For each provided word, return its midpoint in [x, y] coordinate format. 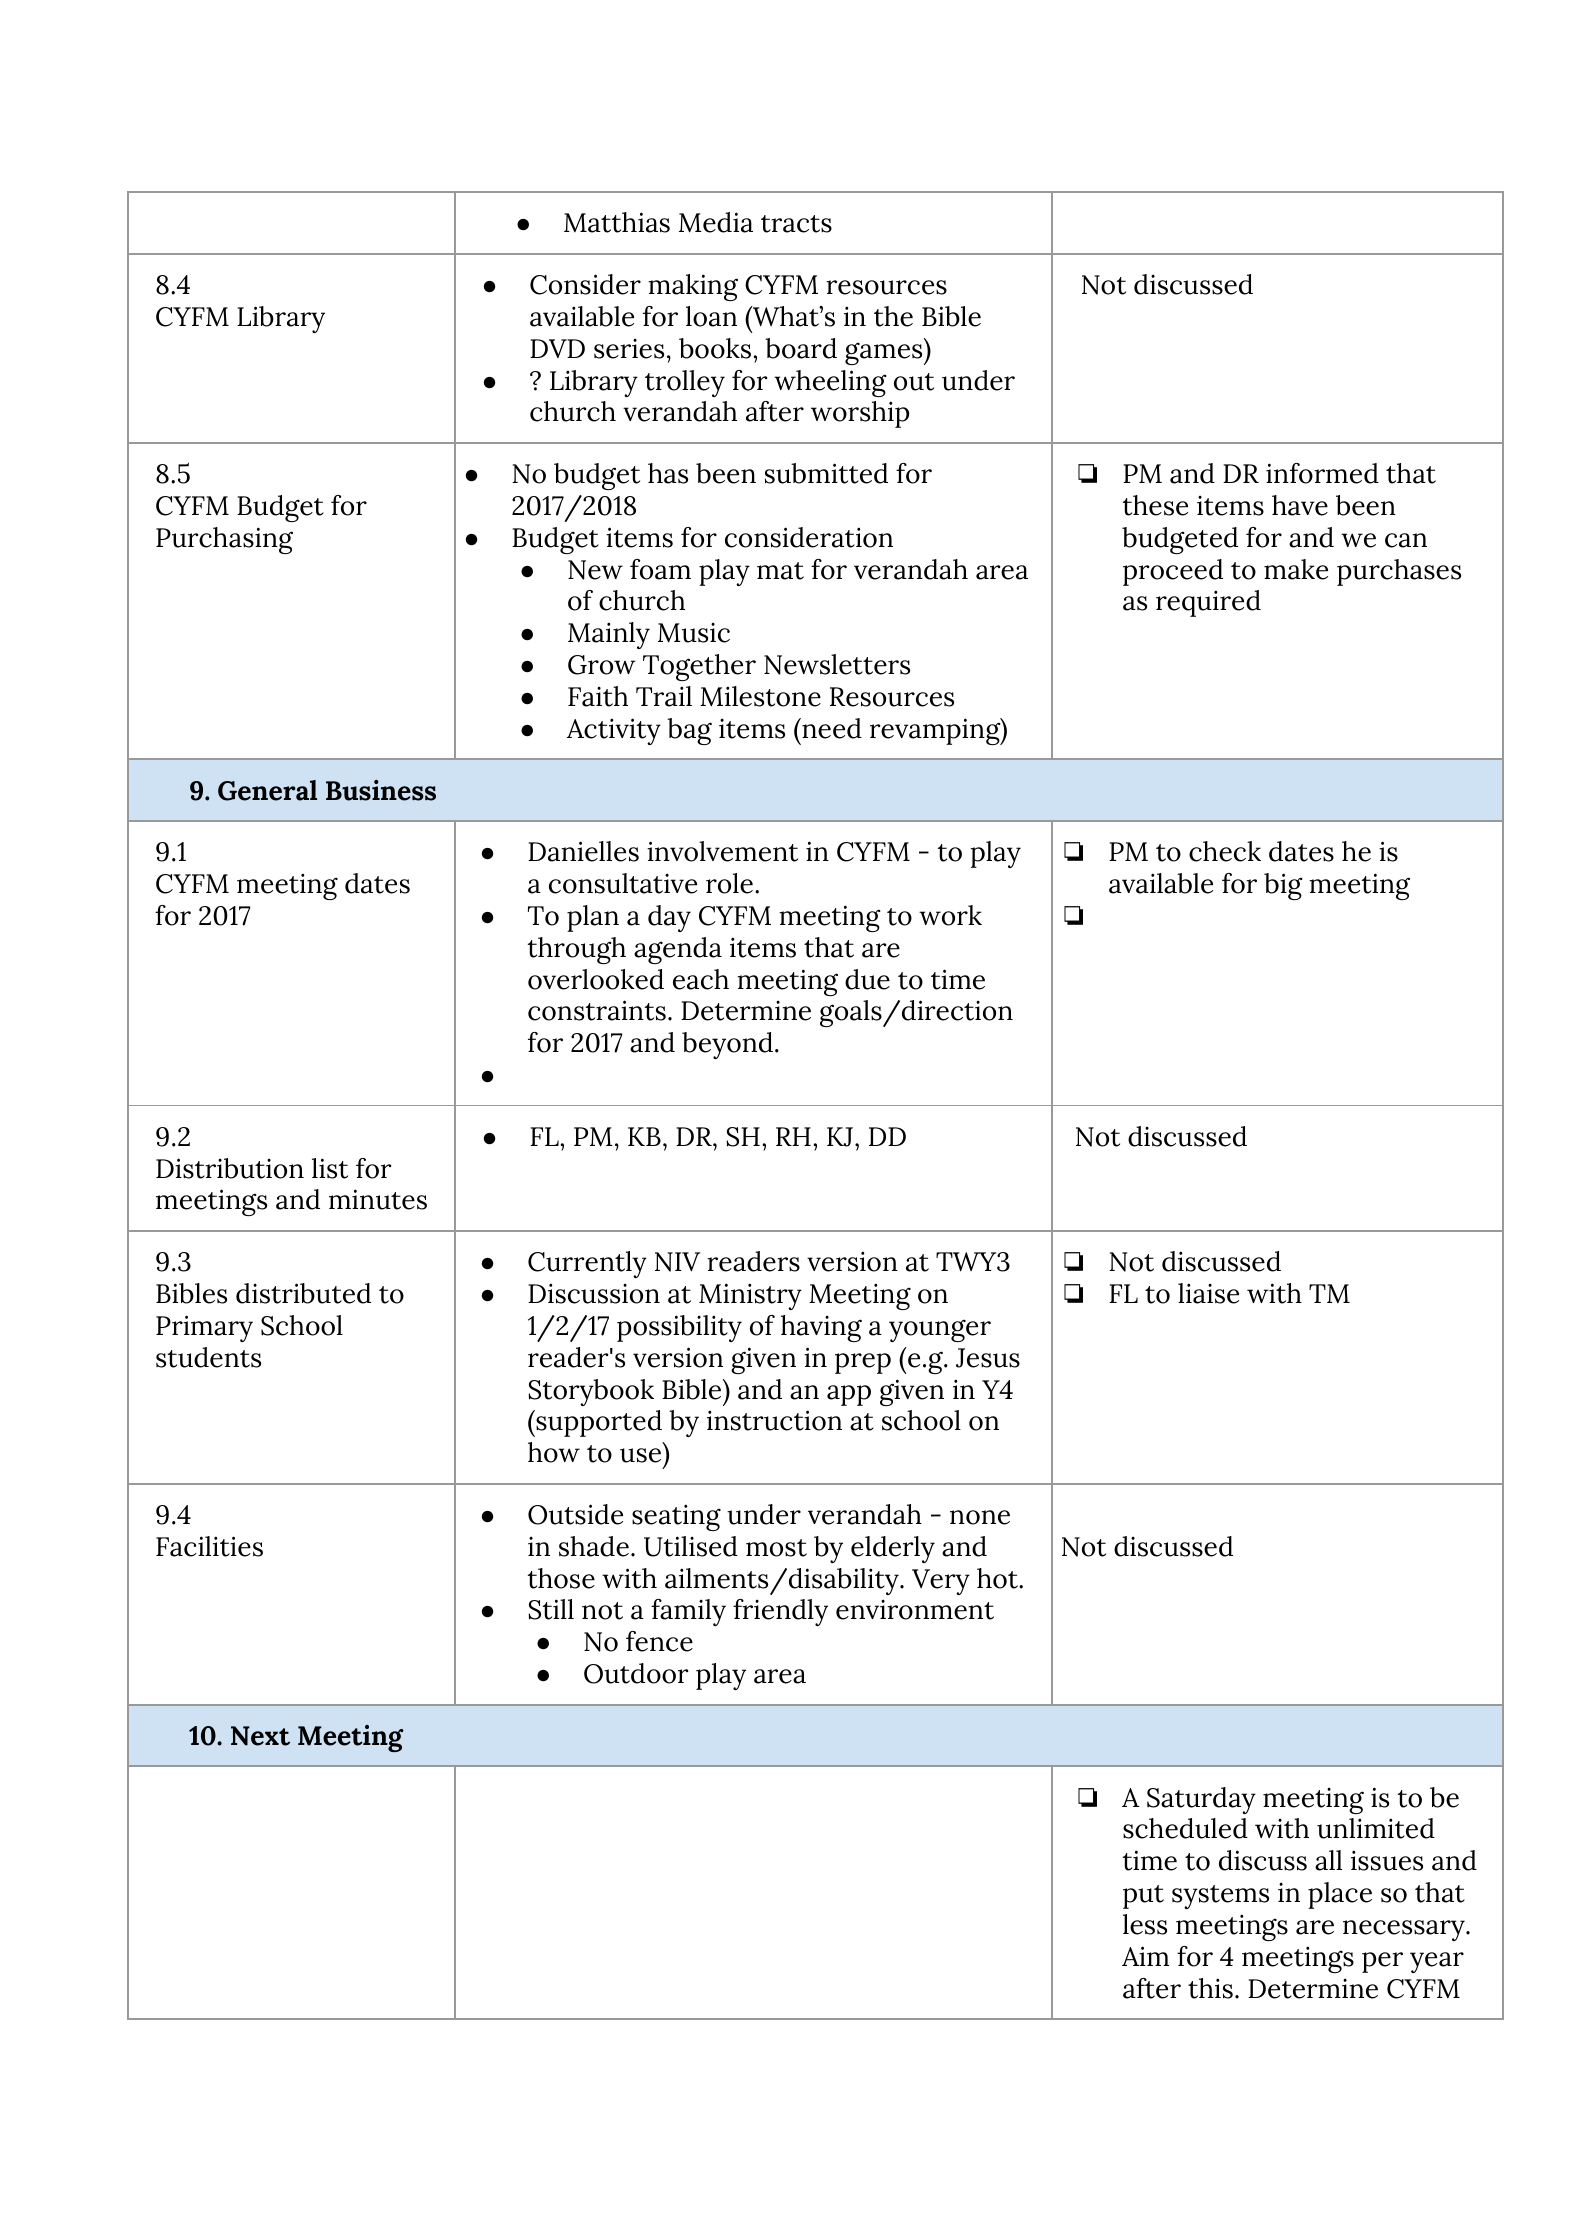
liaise [1208, 1293]
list [330, 1168]
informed [1322, 473]
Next [260, 1736]
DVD [557, 348]
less [1145, 1924]
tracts [796, 224]
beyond [727, 1045]
